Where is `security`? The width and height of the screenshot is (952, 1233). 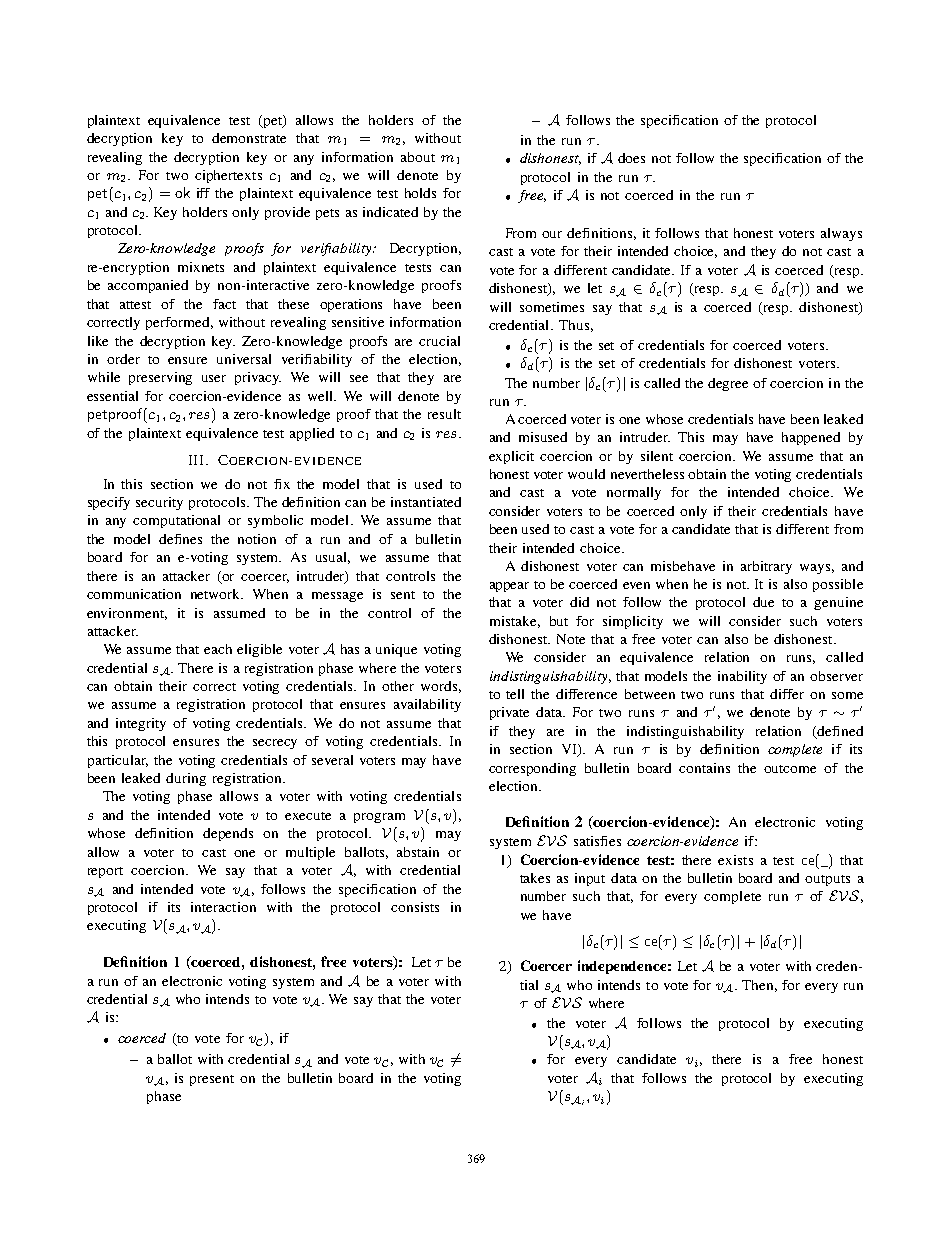
security is located at coordinates (159, 503).
